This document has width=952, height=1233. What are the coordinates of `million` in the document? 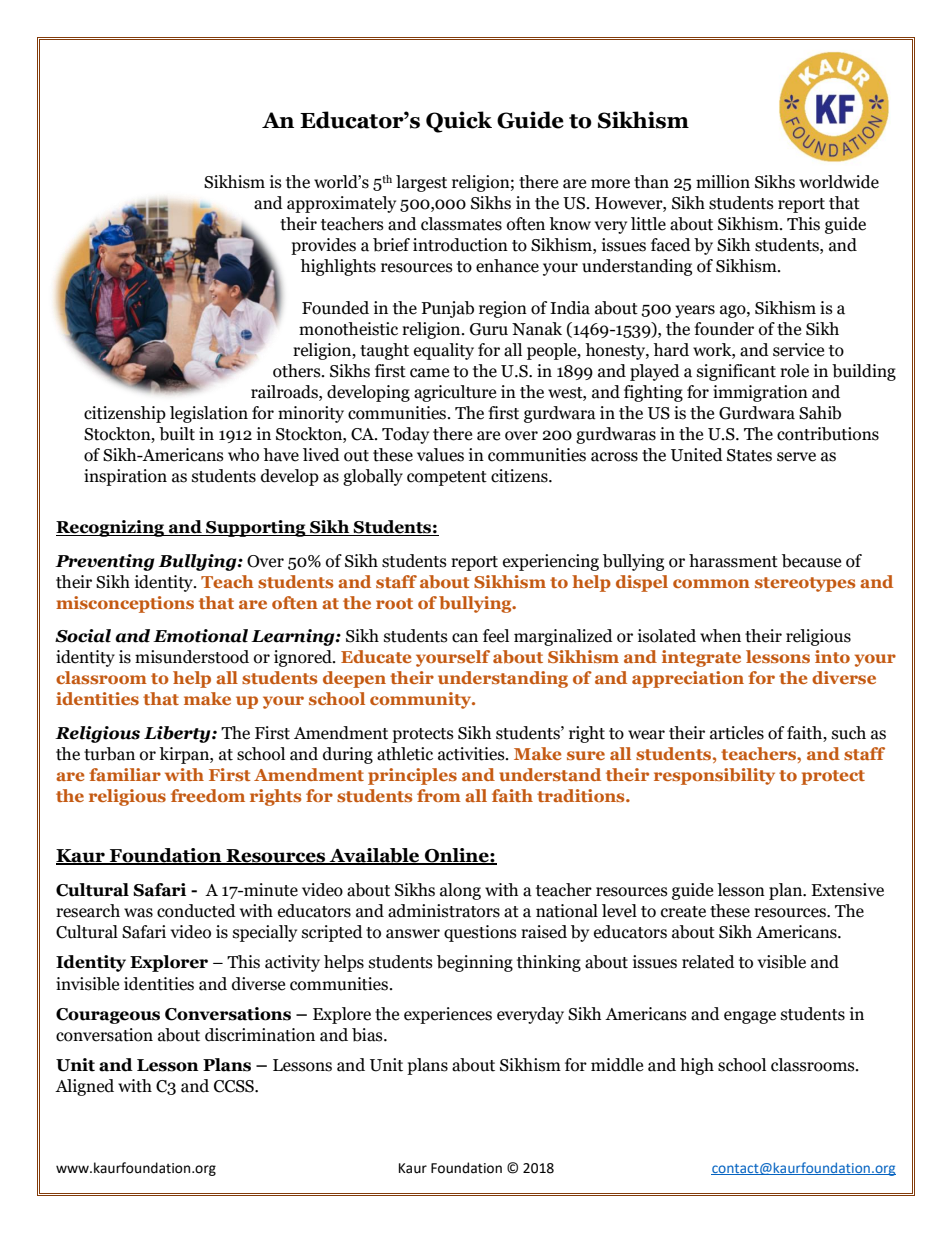 It's located at (723, 182).
